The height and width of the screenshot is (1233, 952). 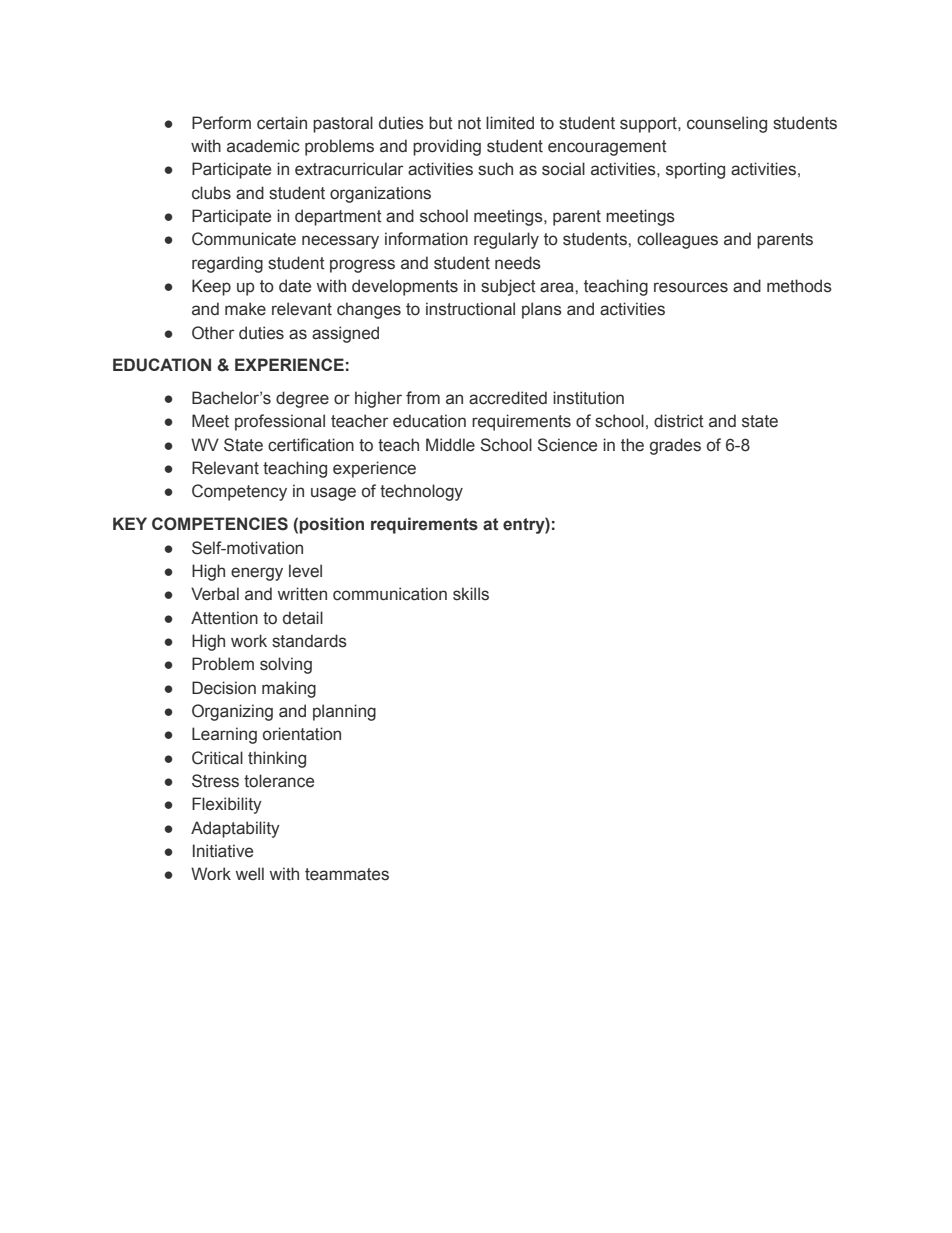 I want to click on teammates, so click(x=347, y=874).
